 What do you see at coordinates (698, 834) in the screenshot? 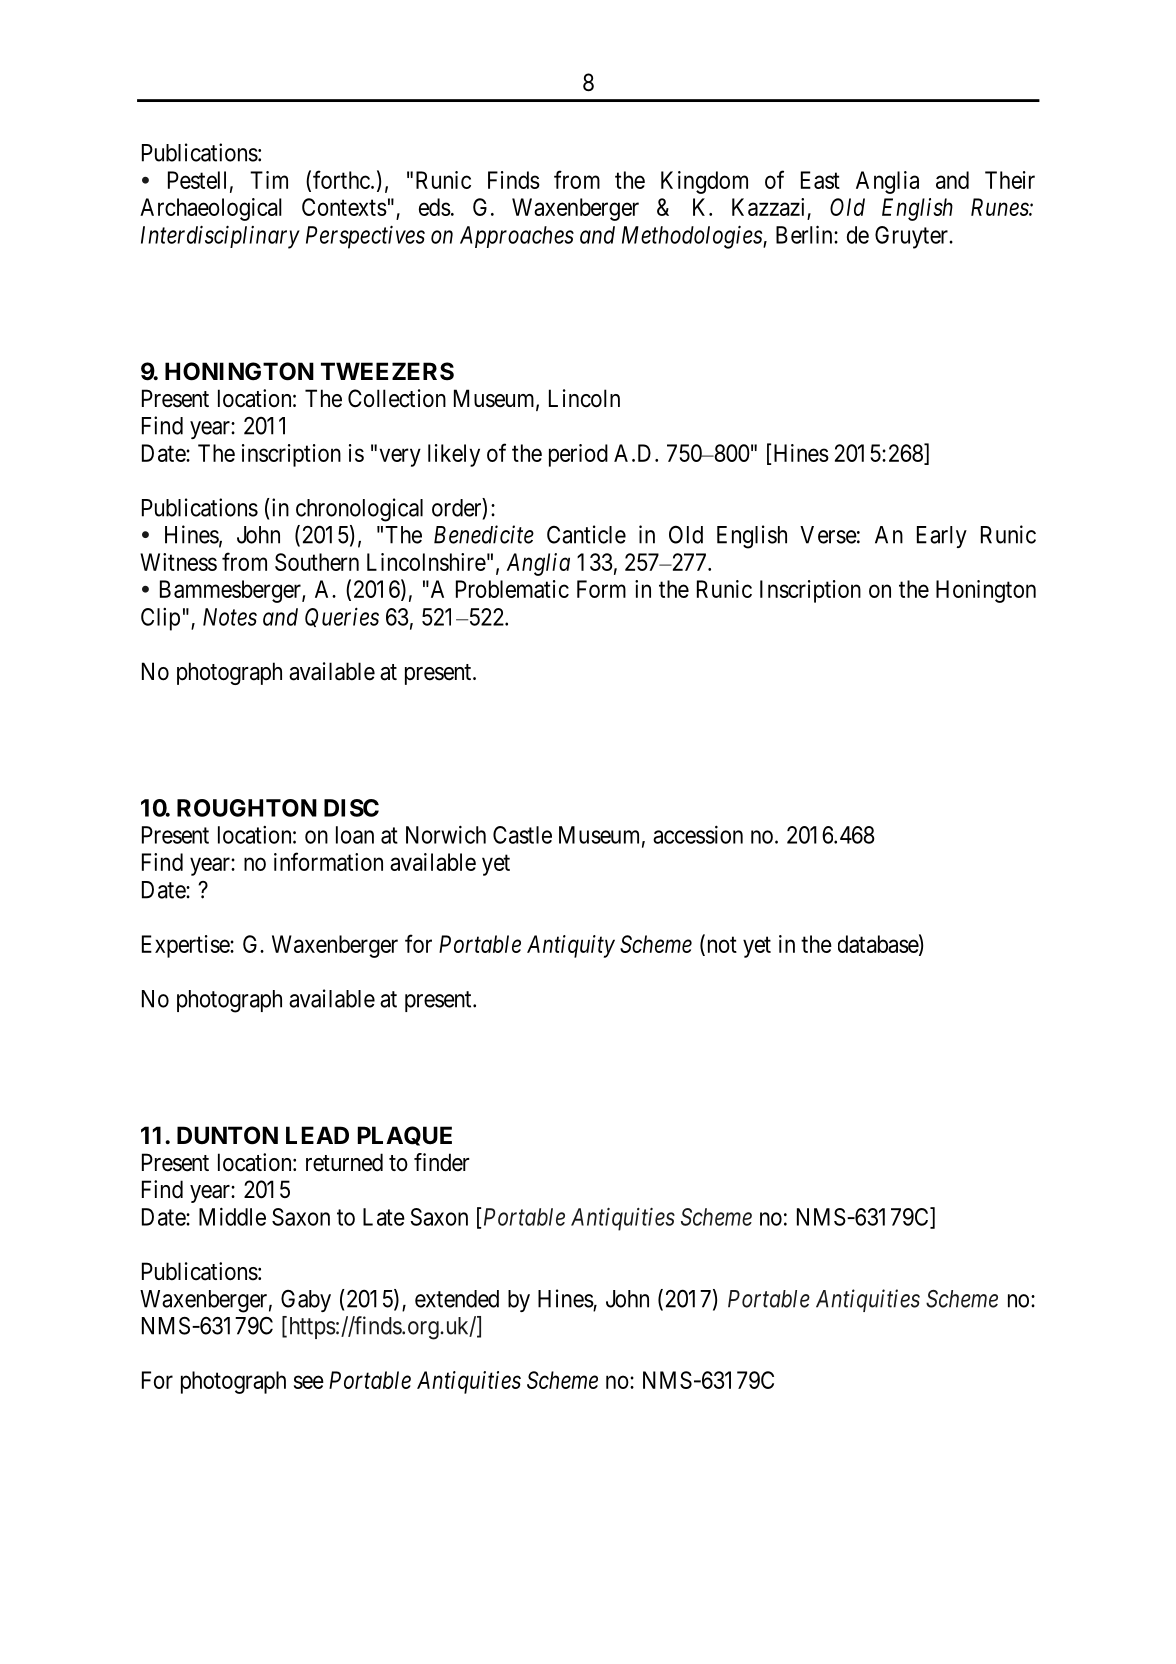
I see `accession` at bounding box center [698, 834].
